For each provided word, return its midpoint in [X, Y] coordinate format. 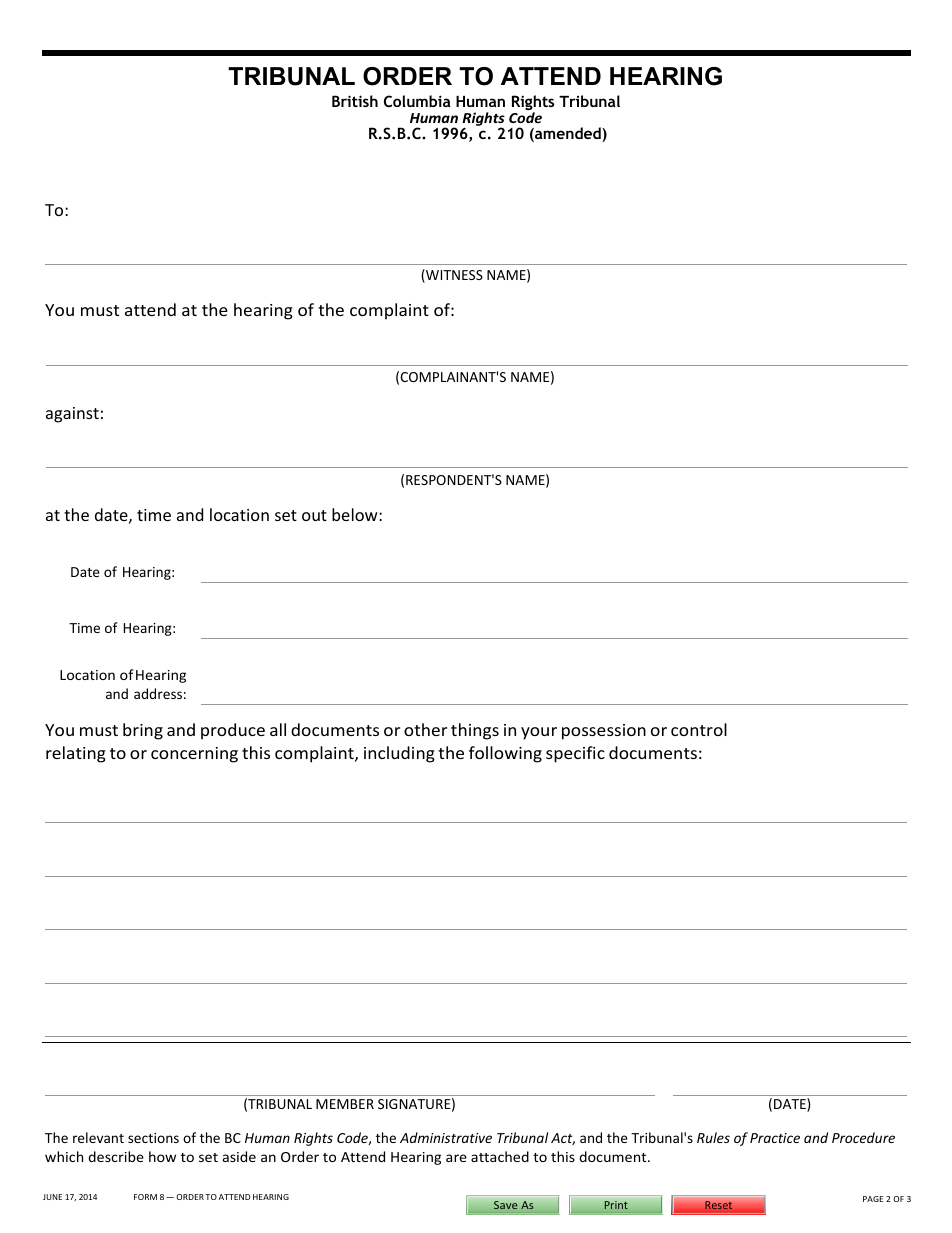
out [314, 515]
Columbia [417, 101]
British [355, 101]
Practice [775, 1138]
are [456, 1158]
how [162, 1156]
